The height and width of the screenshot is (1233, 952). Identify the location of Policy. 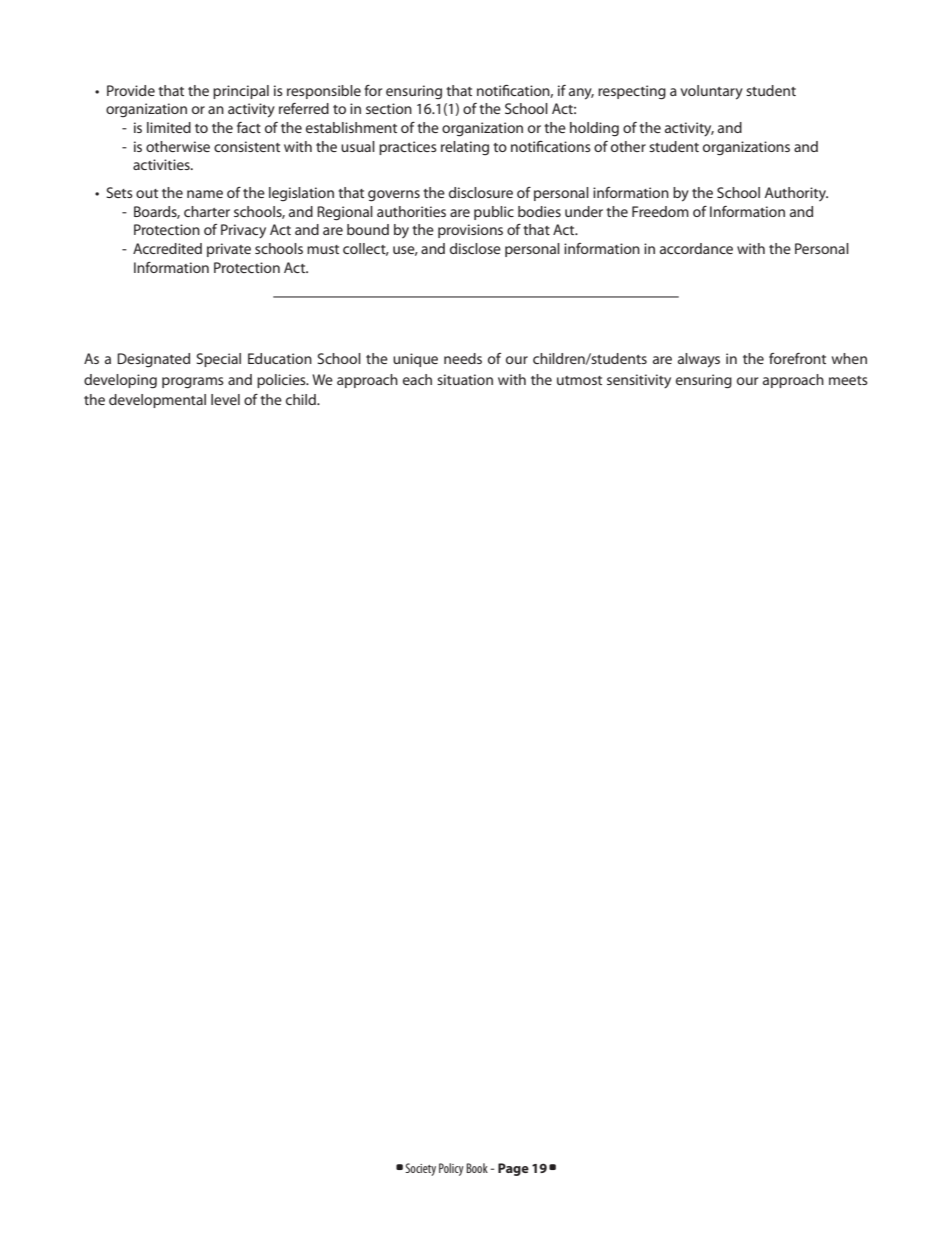
(451, 1169).
